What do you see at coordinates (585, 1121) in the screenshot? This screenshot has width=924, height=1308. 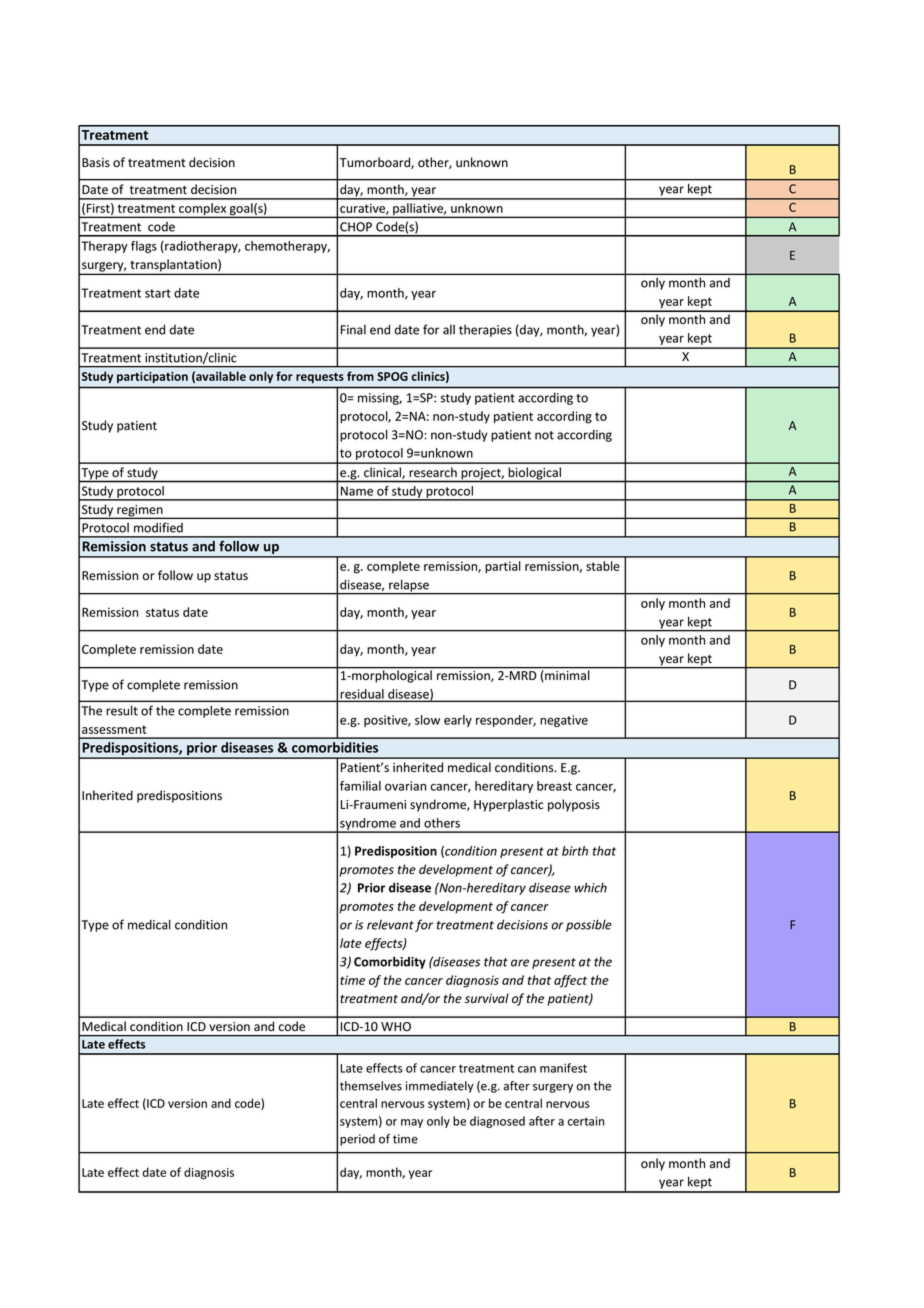 I see `certain` at bounding box center [585, 1121].
